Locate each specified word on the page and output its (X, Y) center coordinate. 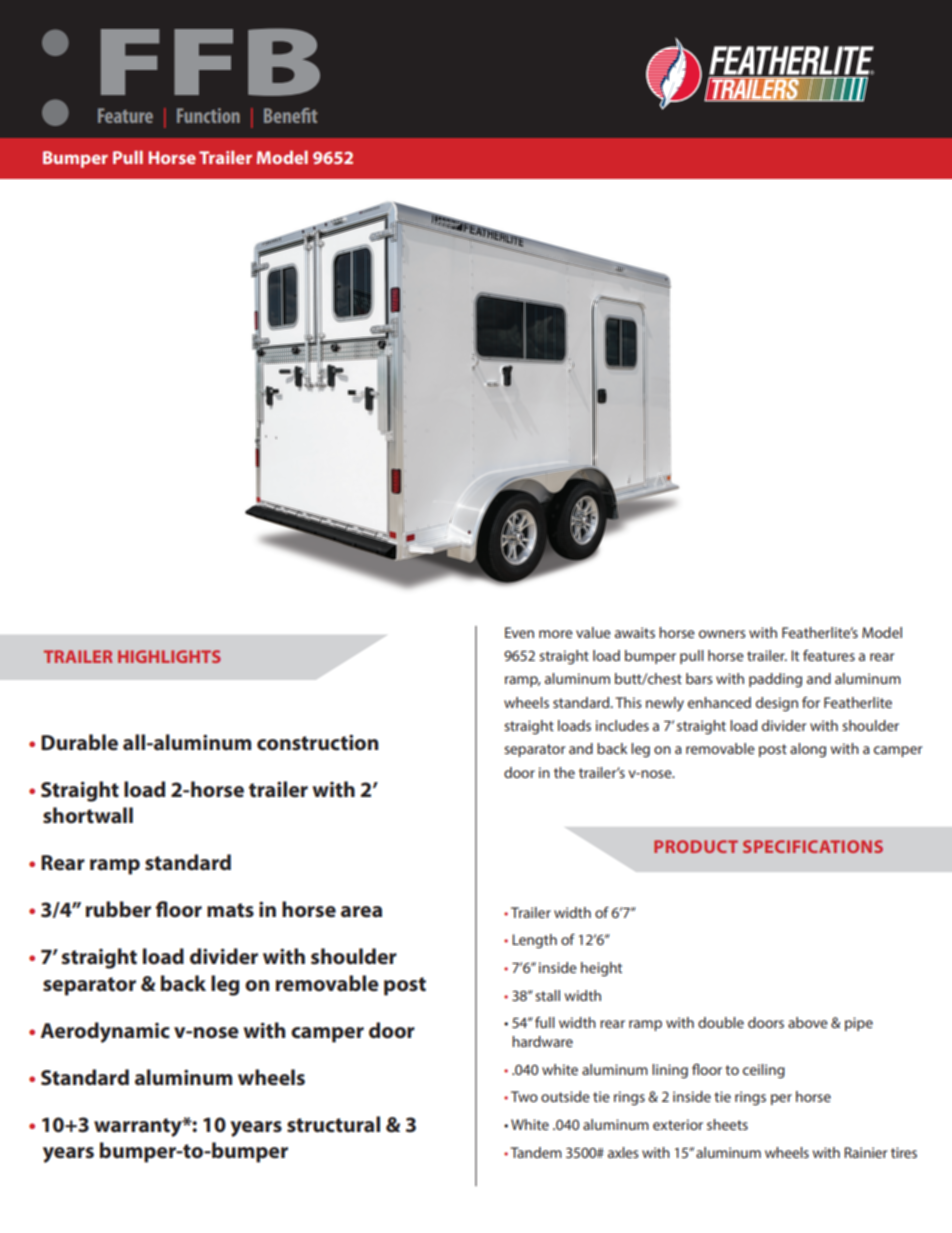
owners (722, 634)
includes (622, 725)
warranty (139, 1127)
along (808, 750)
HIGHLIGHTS (169, 656)
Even (519, 632)
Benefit (291, 115)
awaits (635, 632)
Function (208, 115)
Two (524, 1096)
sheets (727, 1124)
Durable (79, 742)
